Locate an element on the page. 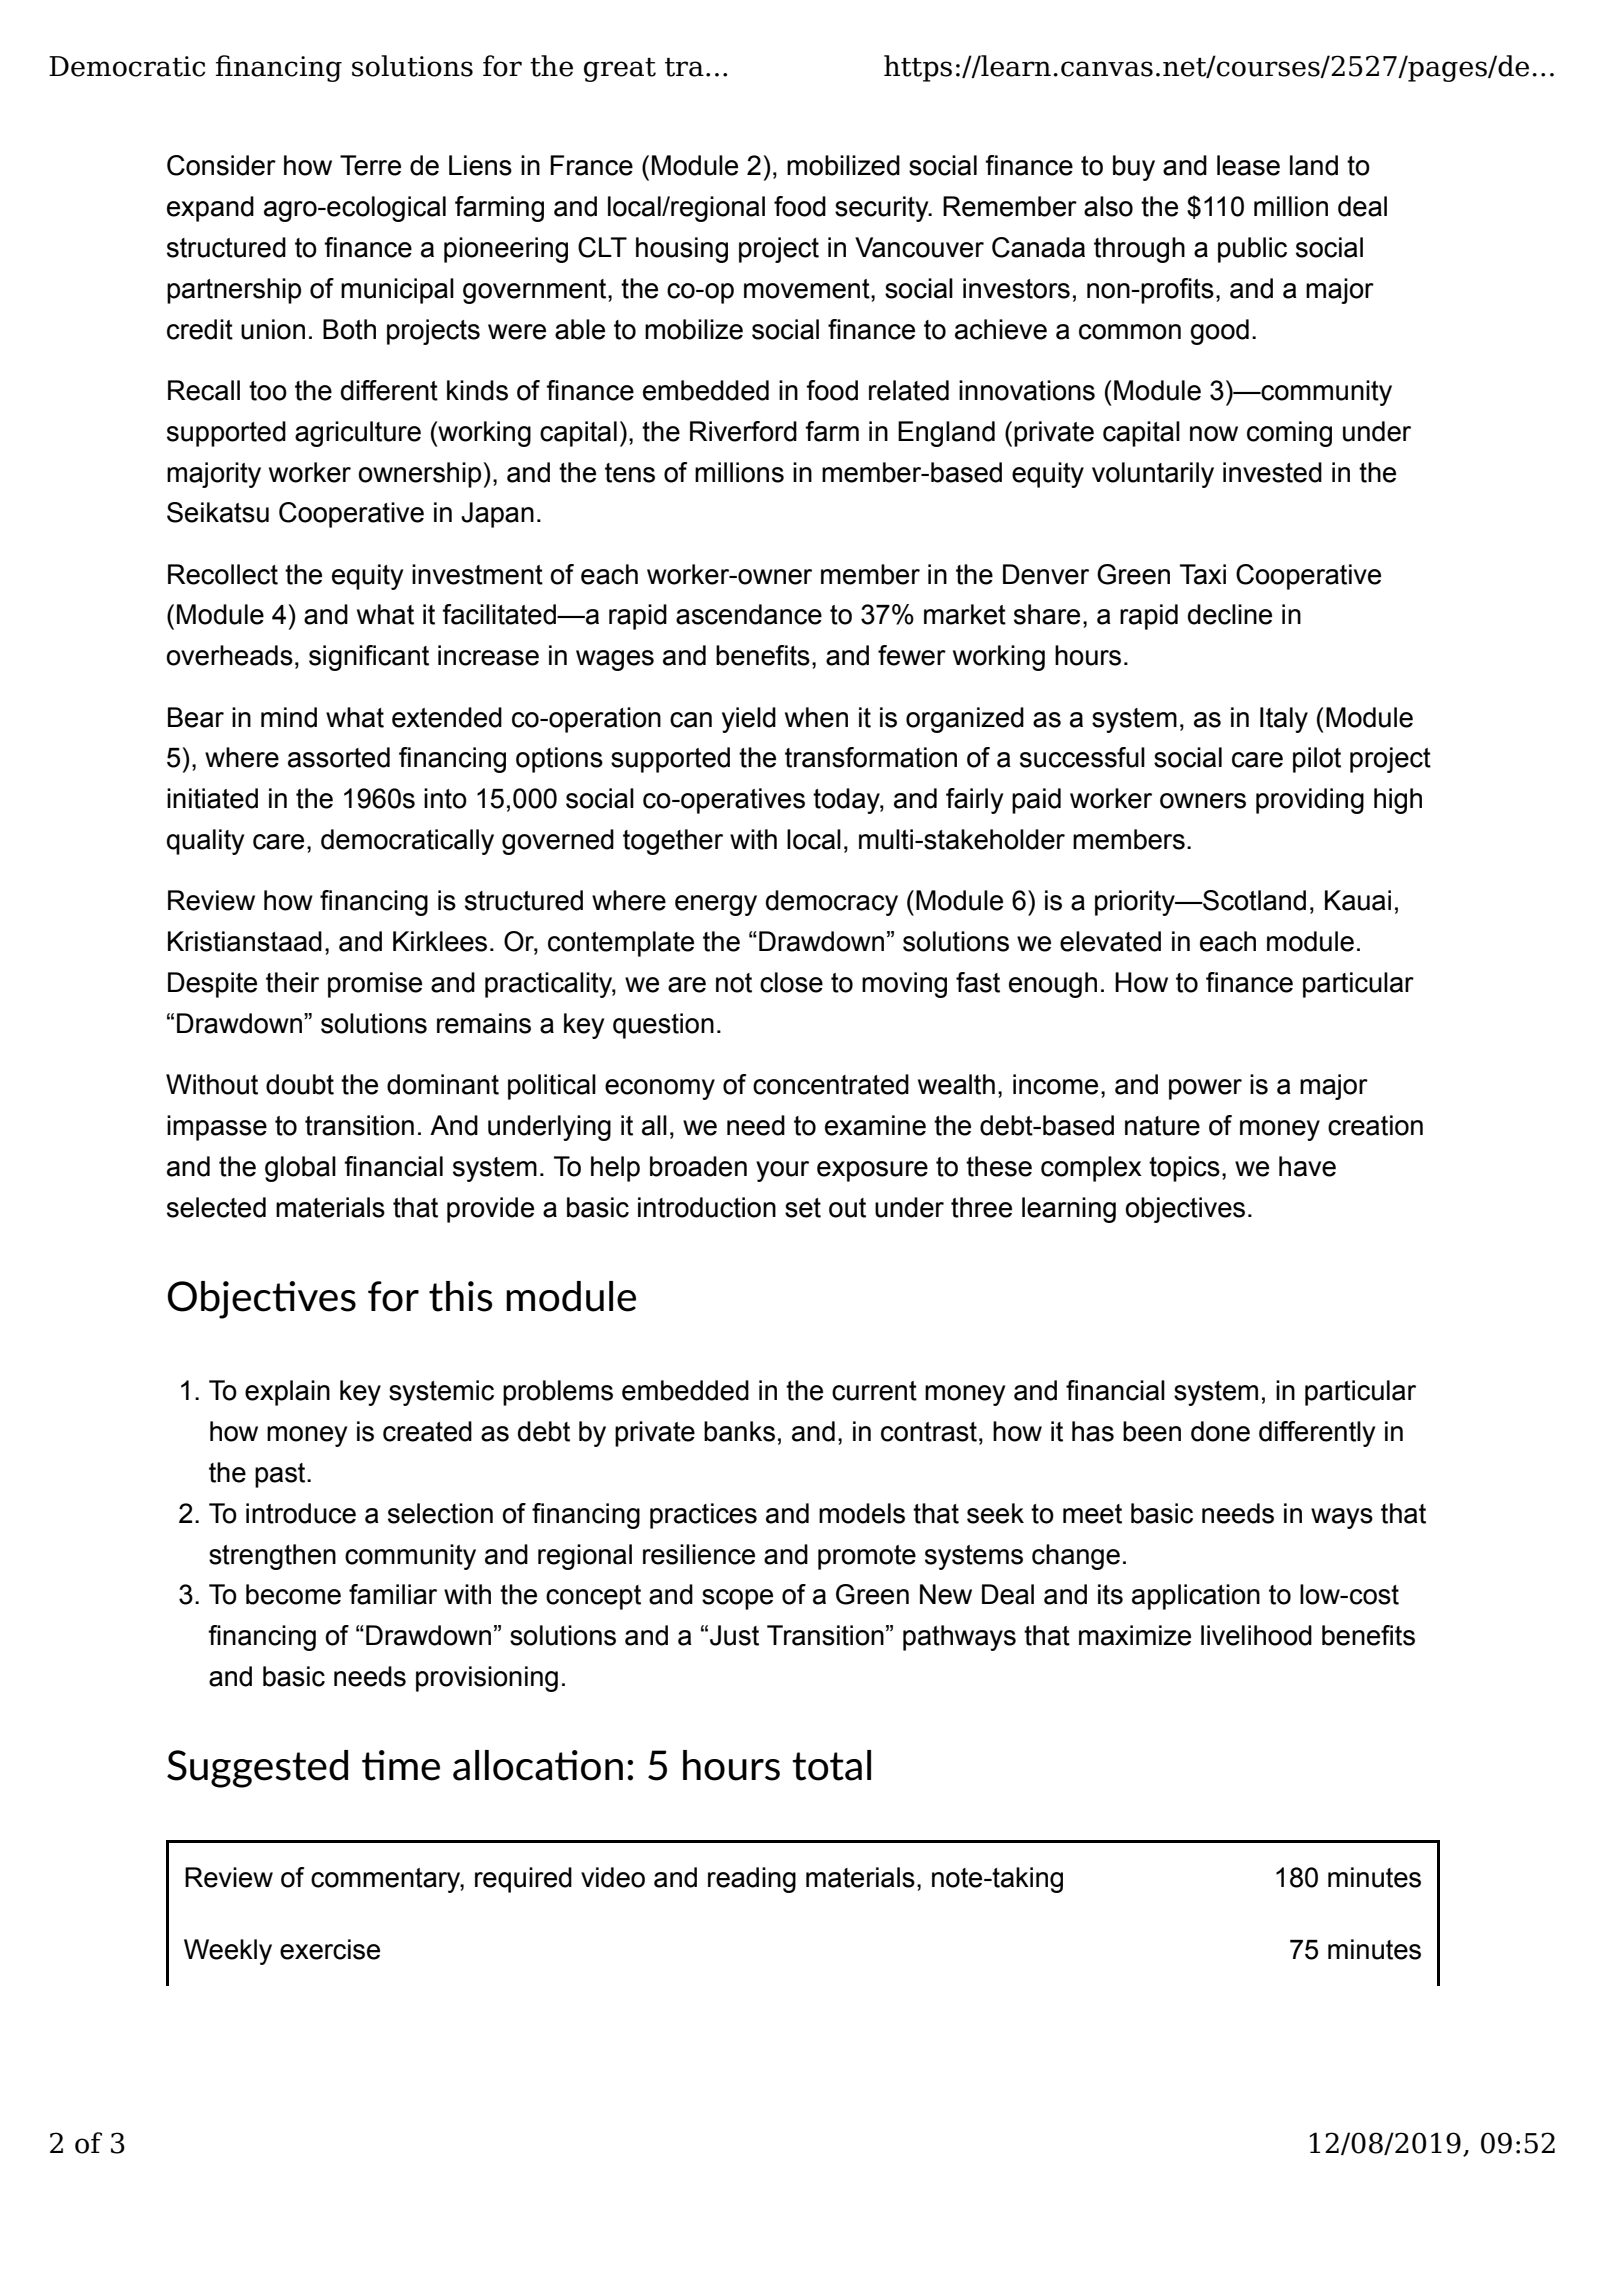 This document has height=2270, width=1606. lease is located at coordinates (1248, 165).
